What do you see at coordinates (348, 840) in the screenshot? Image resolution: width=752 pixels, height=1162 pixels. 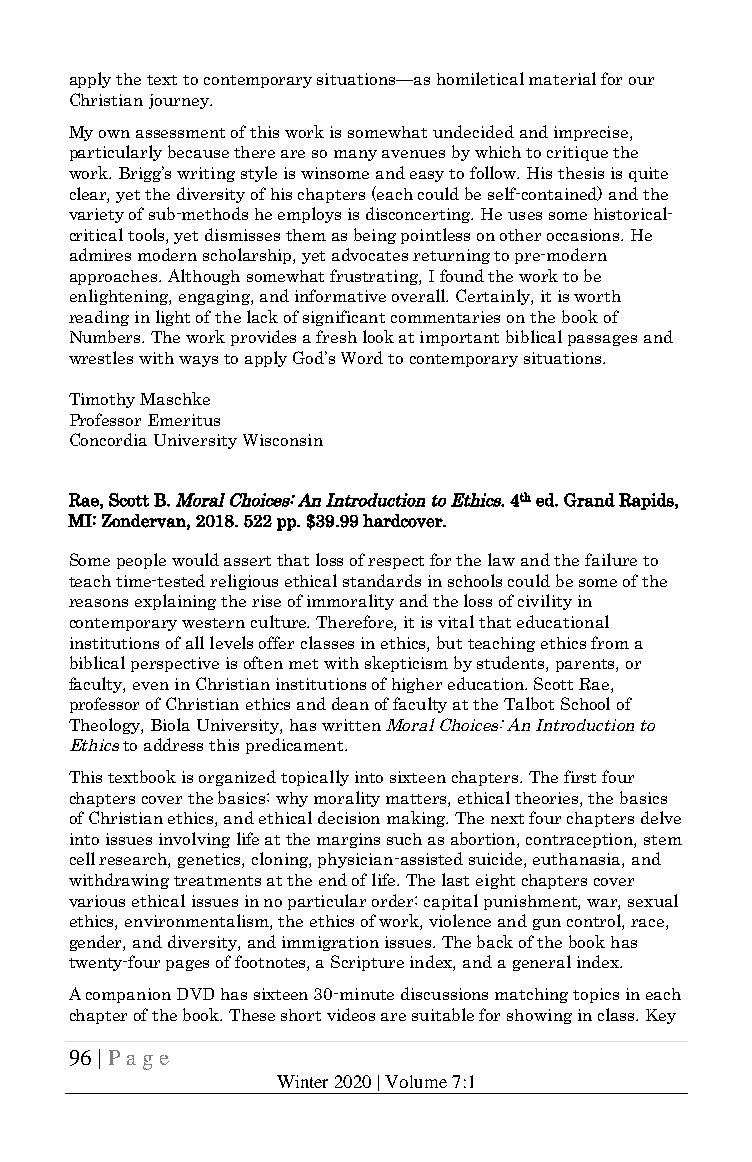 I see `margins` at bounding box center [348, 840].
